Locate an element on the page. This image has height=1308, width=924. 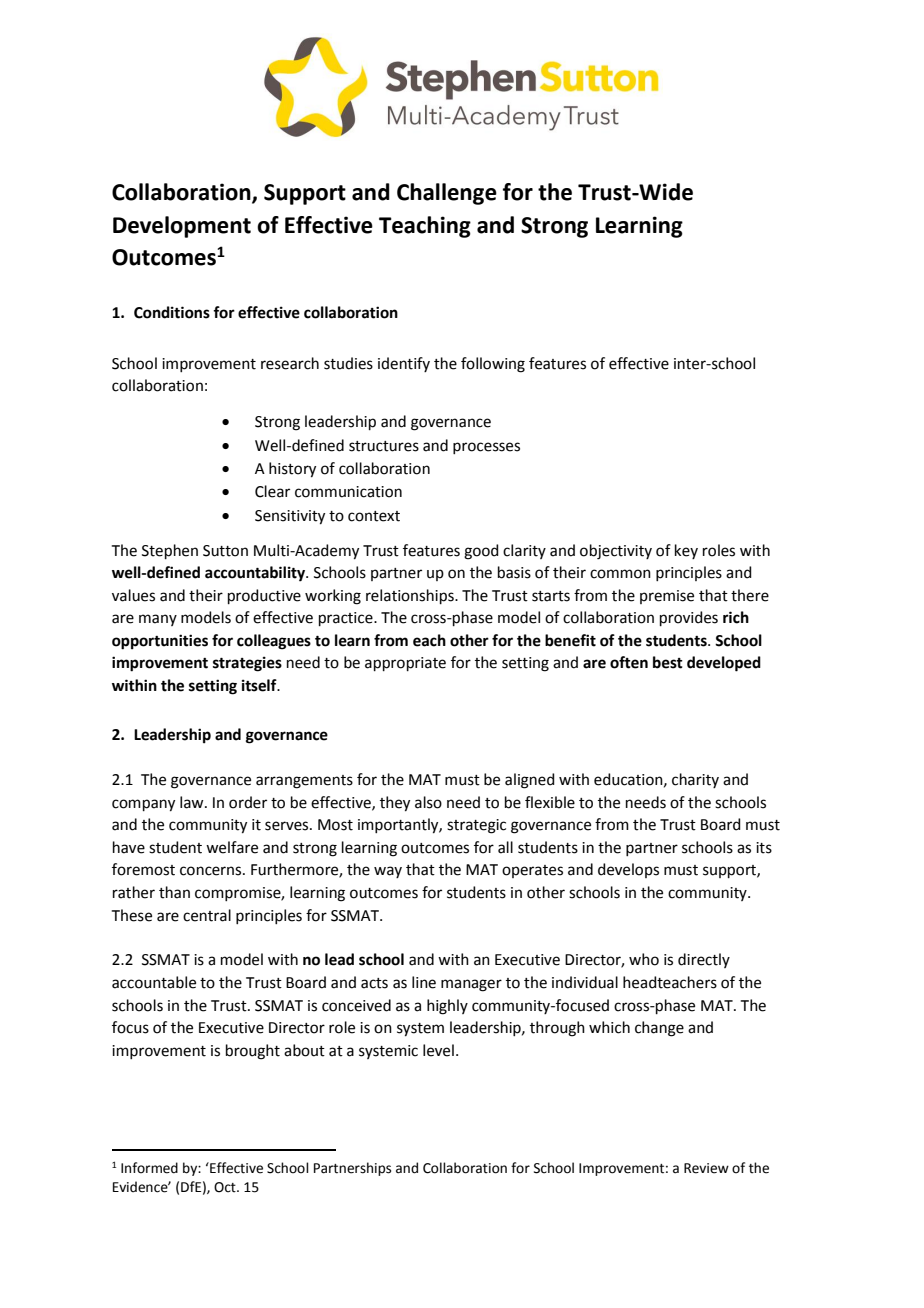
best is located at coordinates (668, 662).
